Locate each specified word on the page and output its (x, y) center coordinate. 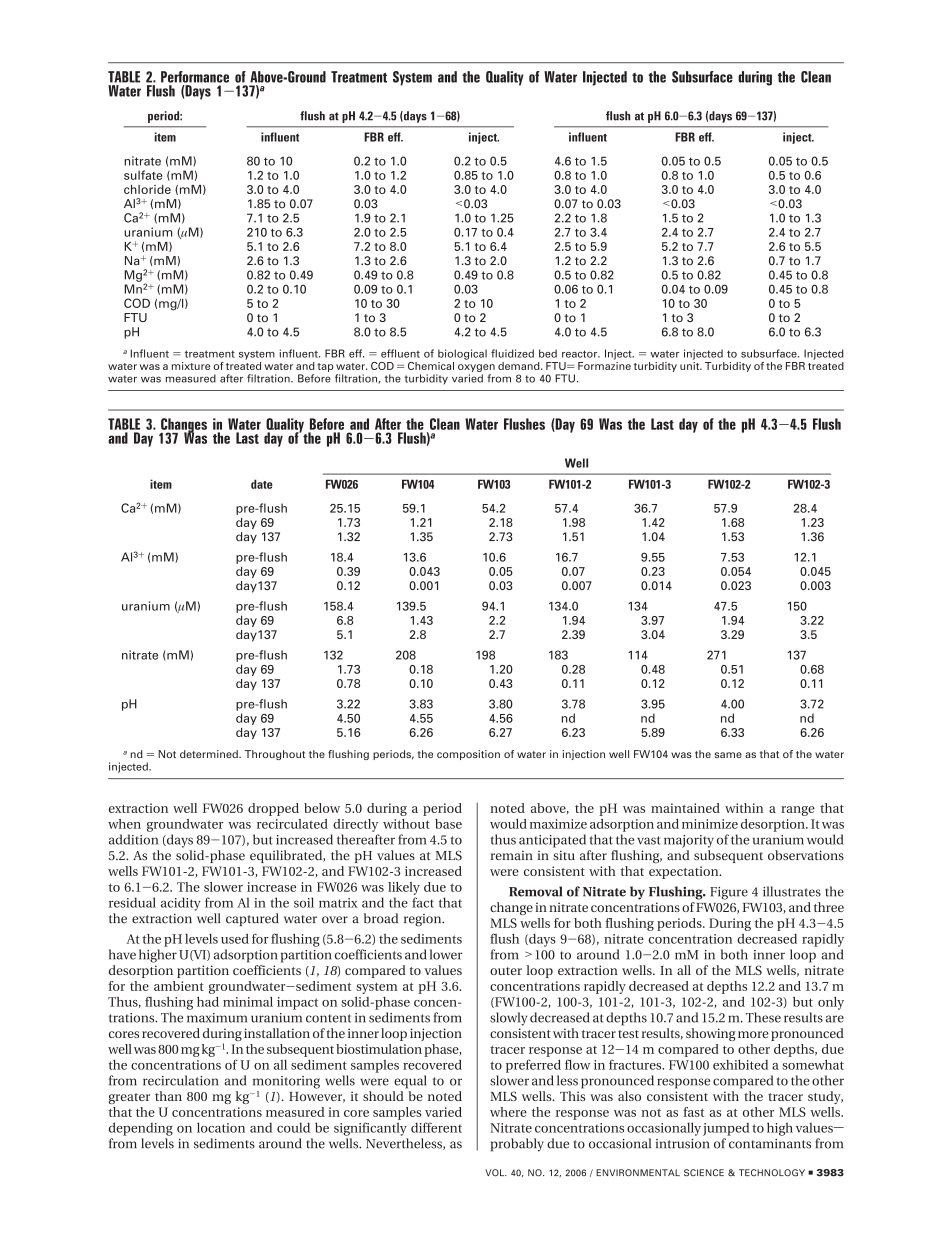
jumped (726, 1129)
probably (517, 1145)
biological (462, 354)
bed (548, 353)
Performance (195, 77)
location (221, 1127)
